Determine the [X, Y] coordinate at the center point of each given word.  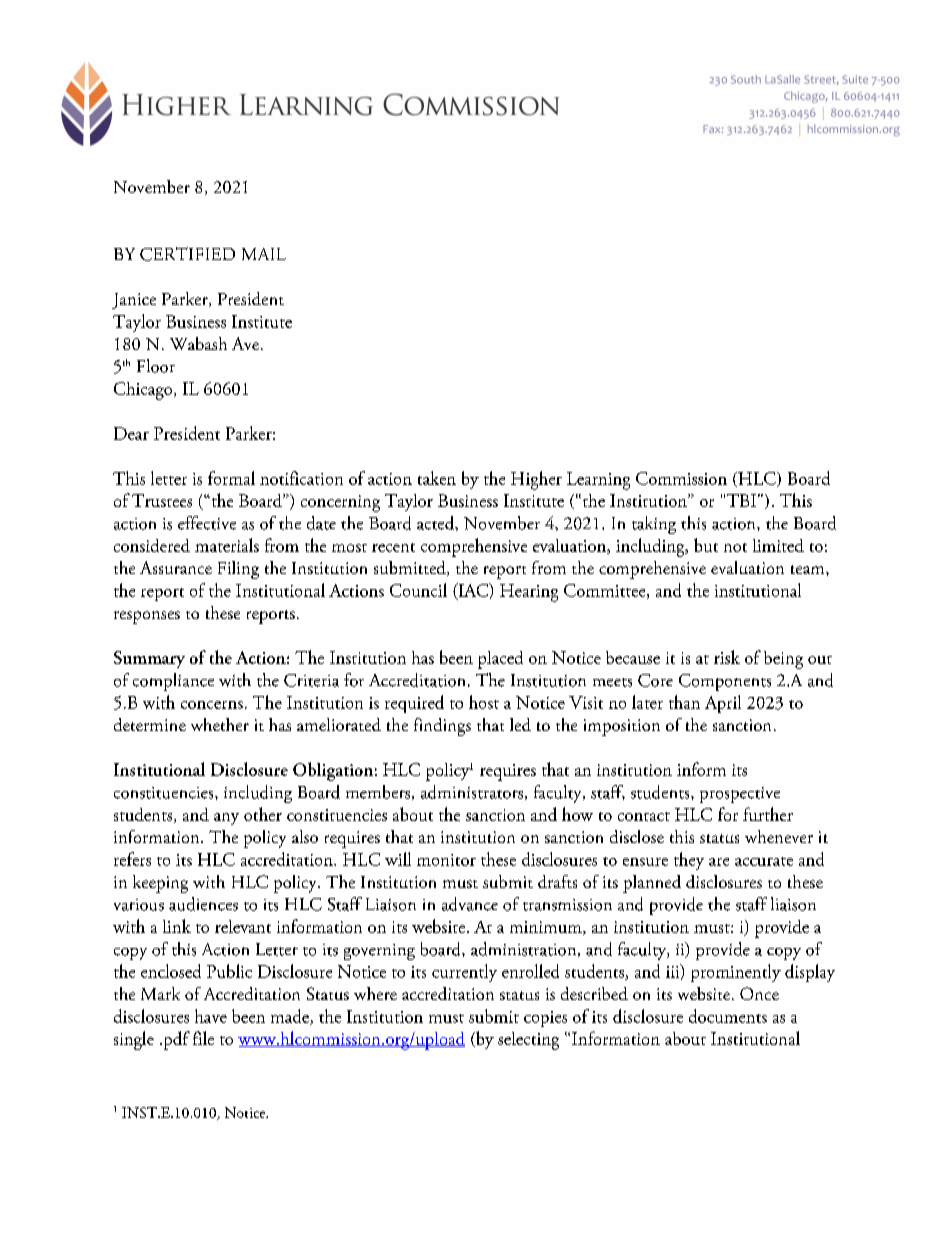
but [706, 545]
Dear [131, 433]
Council [418, 590]
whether [220, 724]
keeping [160, 884]
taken [437, 478]
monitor [446, 860]
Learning [598, 481]
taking [654, 525]
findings [442, 727]
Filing [238, 570]
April [723, 704]
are [719, 862]
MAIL [264, 254]
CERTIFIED [187, 254]
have [211, 1016]
